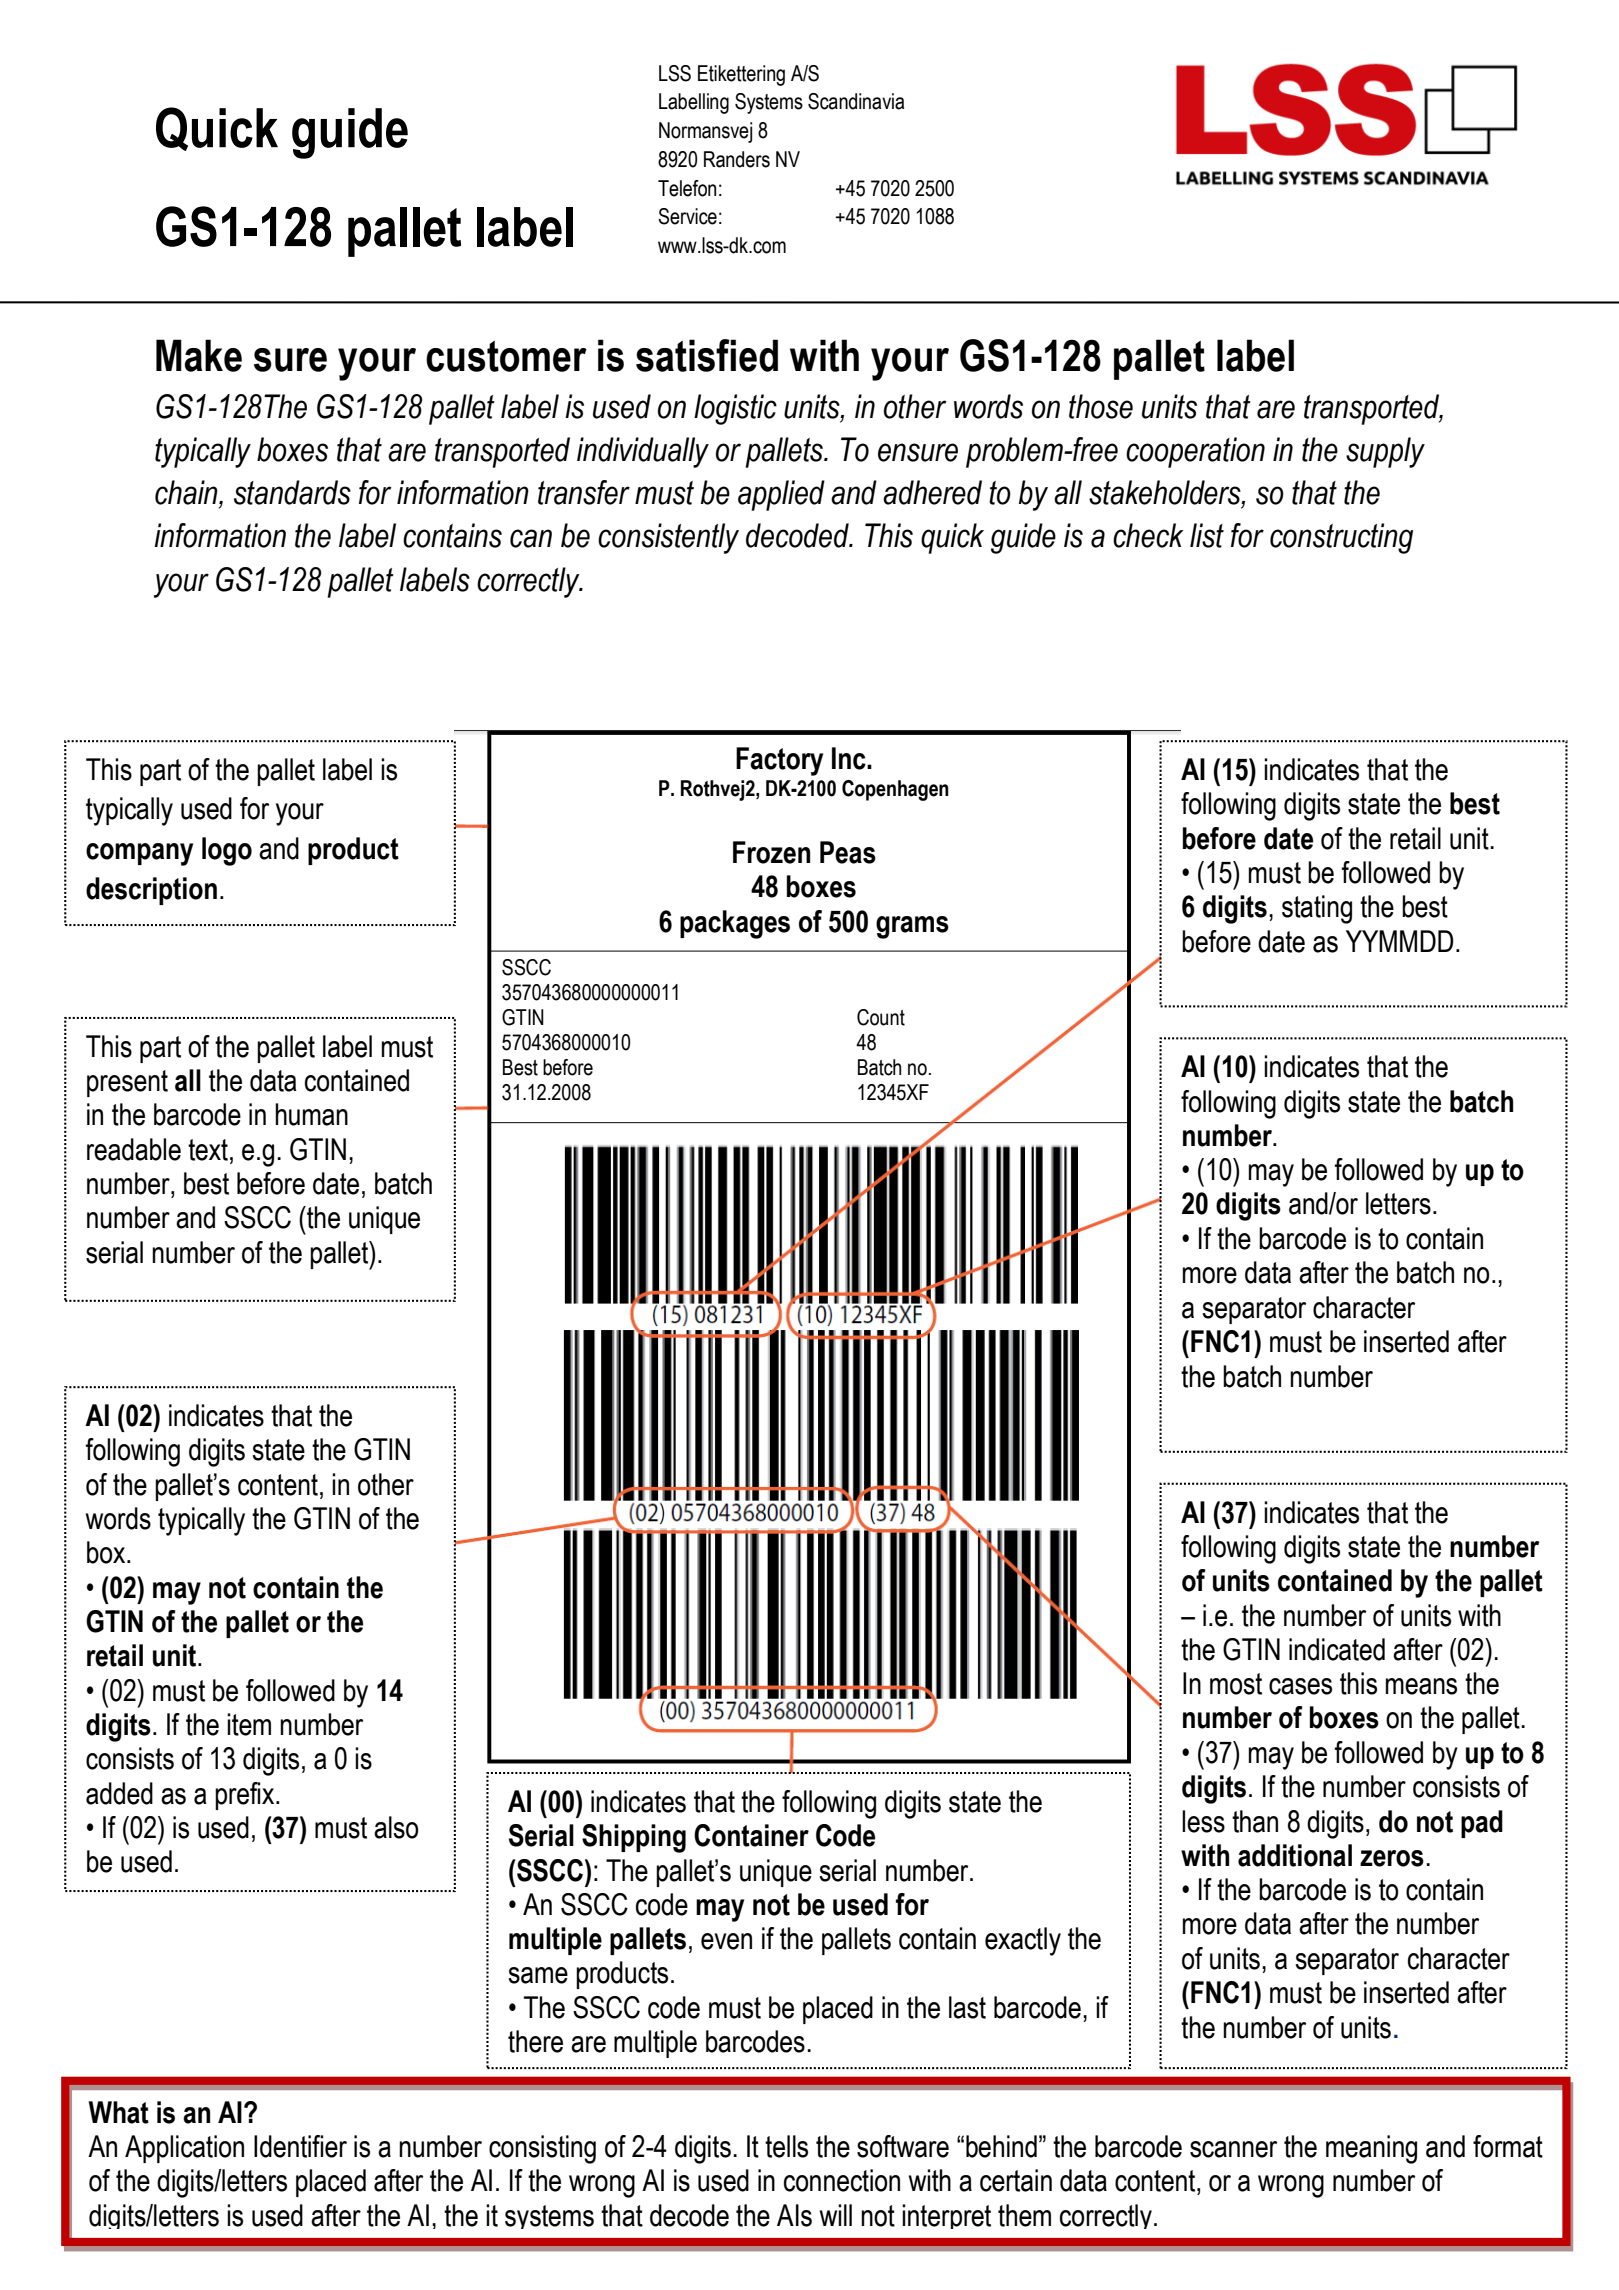 This screenshot has height=2290, width=1619. Describe the element at coordinates (634, 1838) in the screenshot. I see `Shipping` at that location.
